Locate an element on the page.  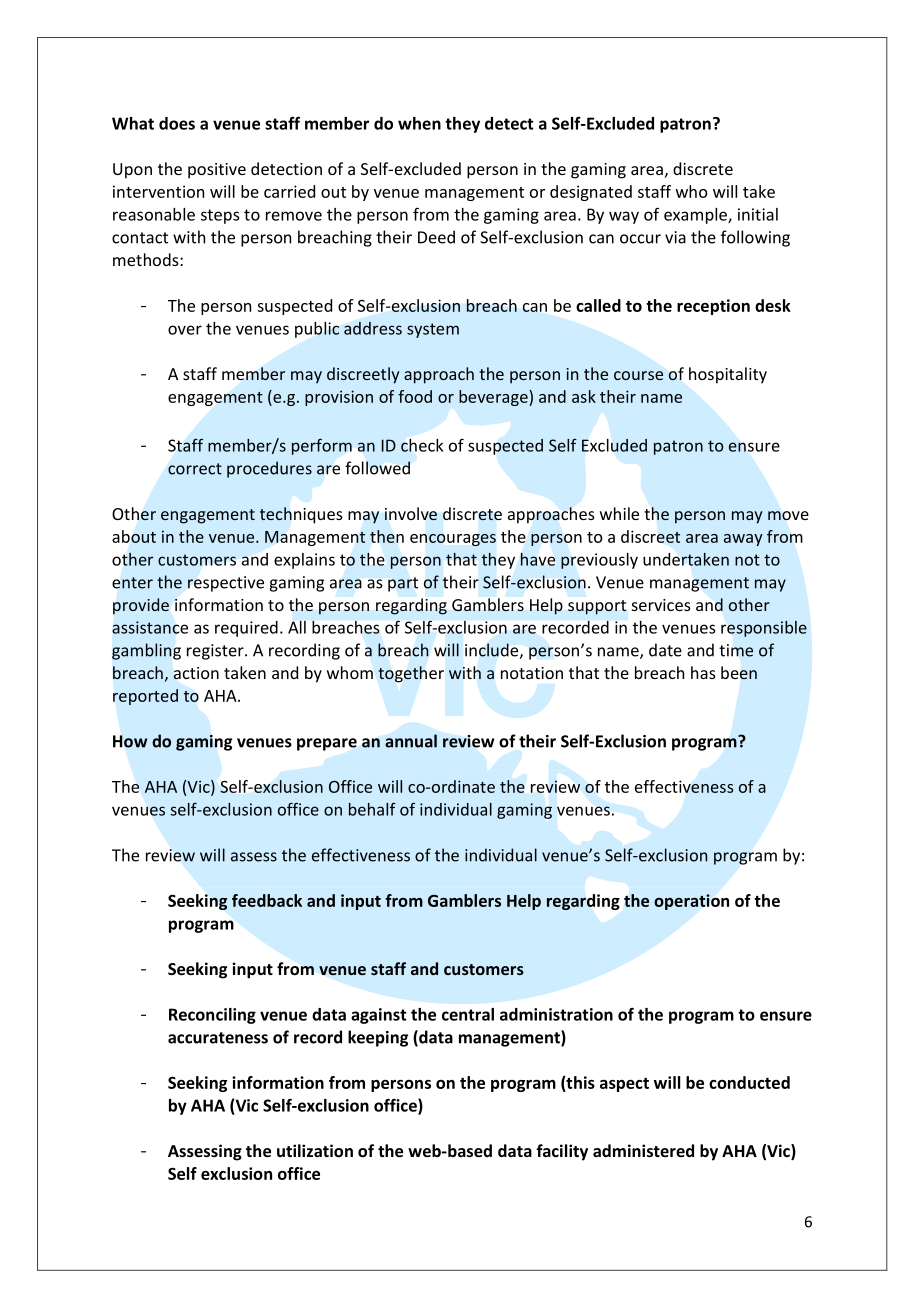
How is located at coordinates (130, 741).
